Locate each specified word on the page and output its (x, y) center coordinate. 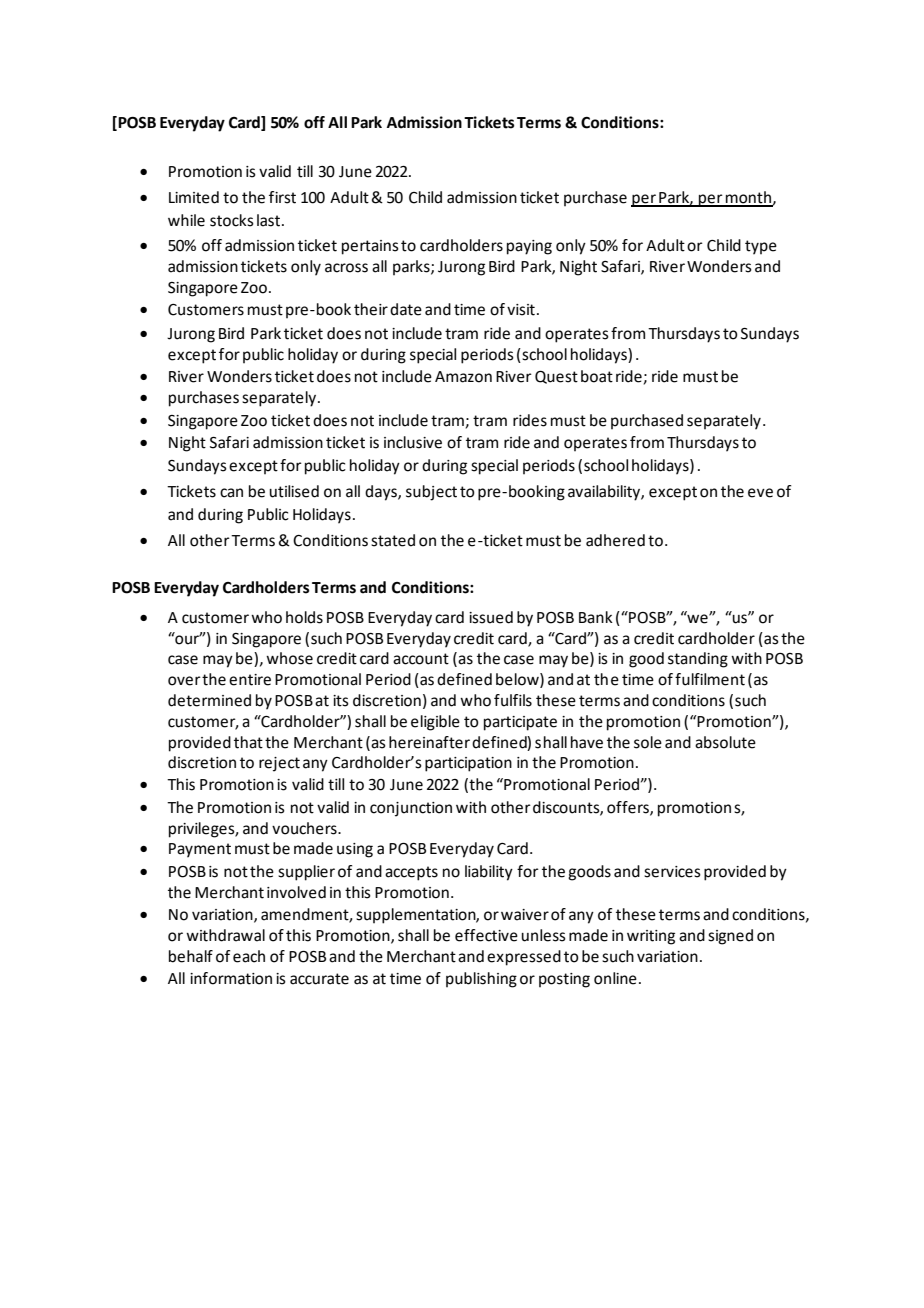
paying (529, 247)
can (231, 493)
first (282, 197)
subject (431, 493)
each (249, 956)
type (761, 247)
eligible (435, 723)
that (248, 742)
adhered (615, 540)
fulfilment (710, 679)
